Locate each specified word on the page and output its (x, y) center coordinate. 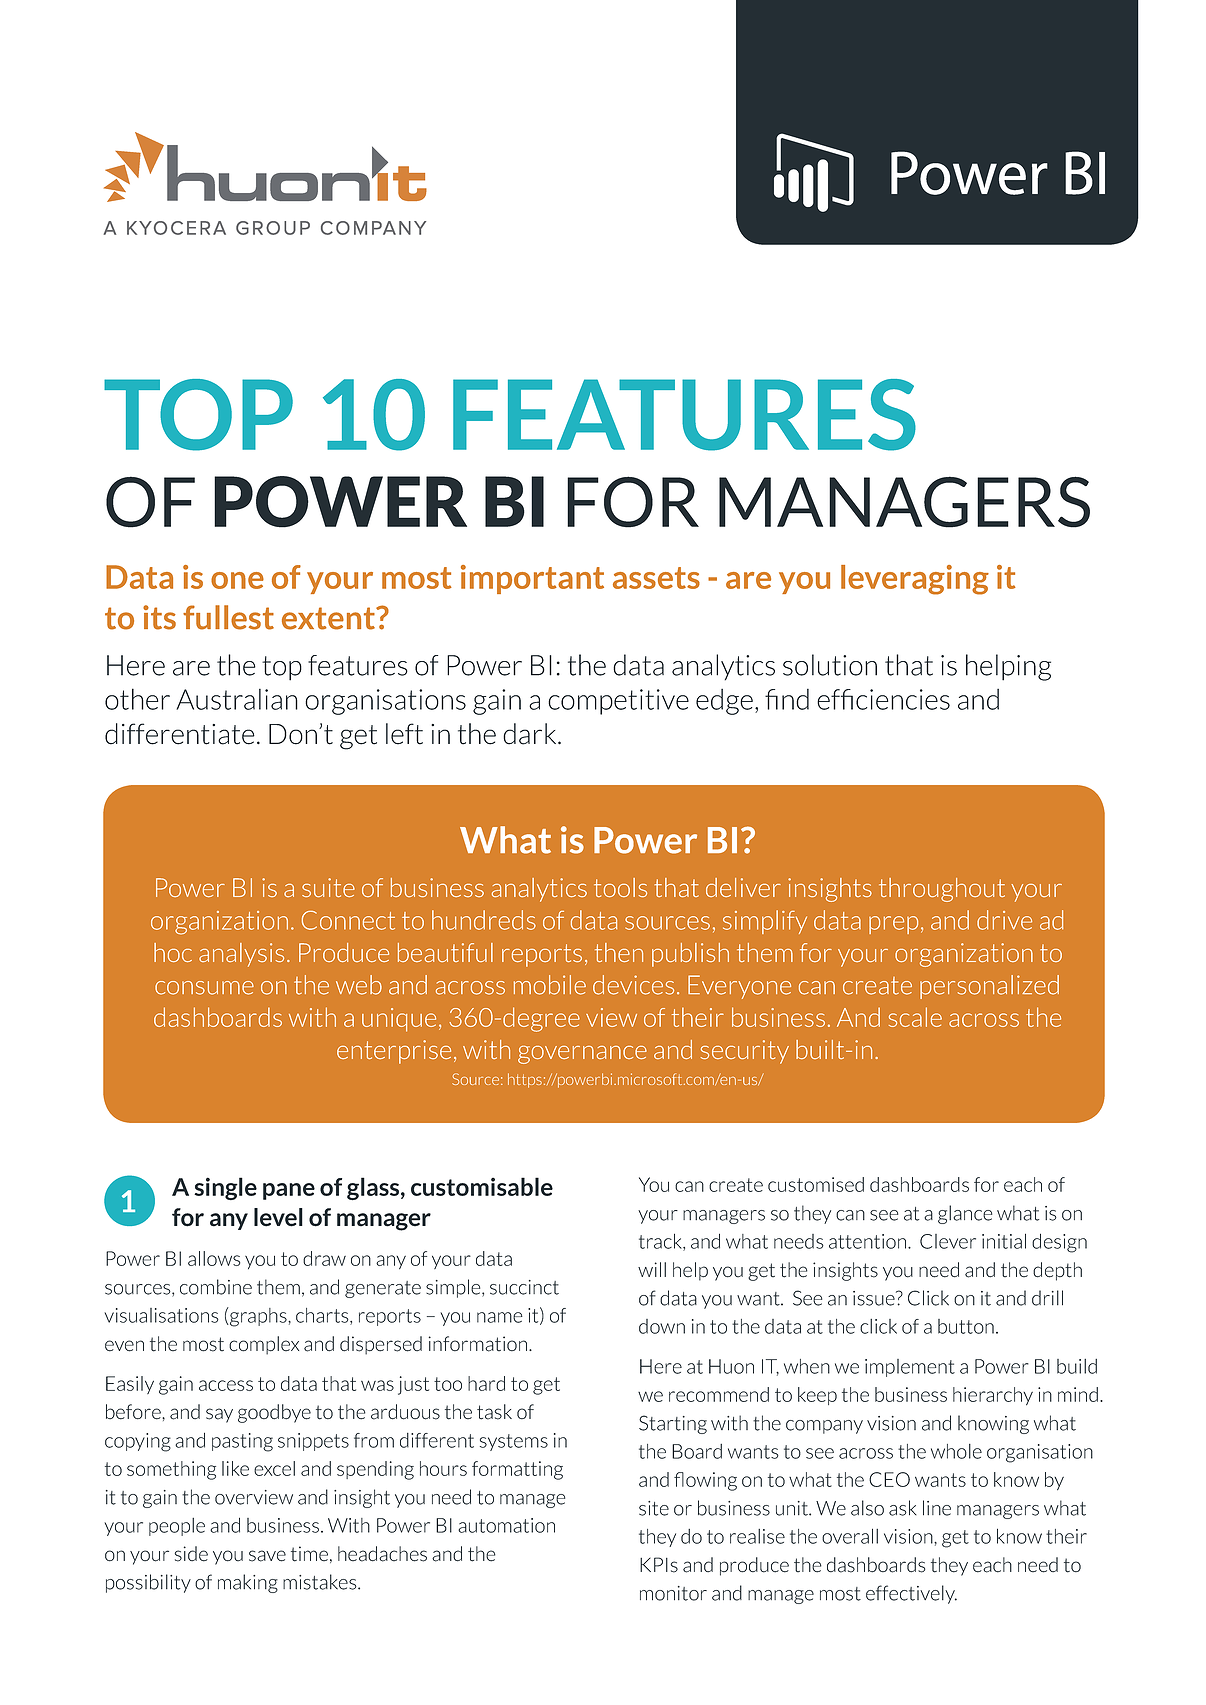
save (267, 1556)
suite (328, 887)
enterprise (394, 1052)
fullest (228, 617)
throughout (942, 890)
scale (915, 1017)
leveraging (915, 580)
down (662, 1326)
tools (620, 887)
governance (582, 1055)
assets (656, 578)
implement (910, 1368)
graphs (258, 1317)
